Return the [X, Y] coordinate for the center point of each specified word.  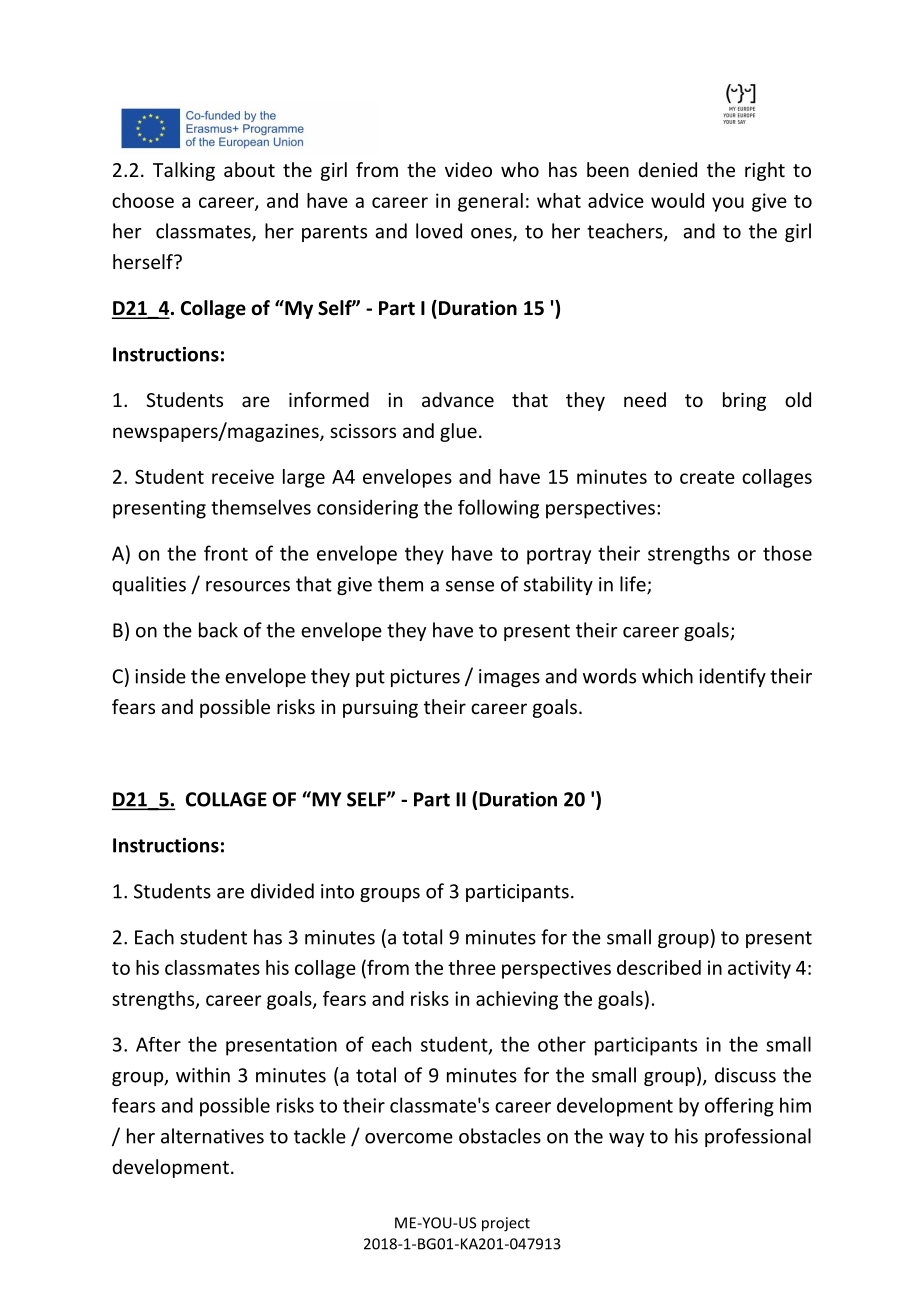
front [226, 553]
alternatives [212, 1136]
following [498, 509]
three [472, 967]
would [677, 200]
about [249, 169]
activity [759, 969]
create [707, 477]
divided [282, 891]
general [490, 202]
